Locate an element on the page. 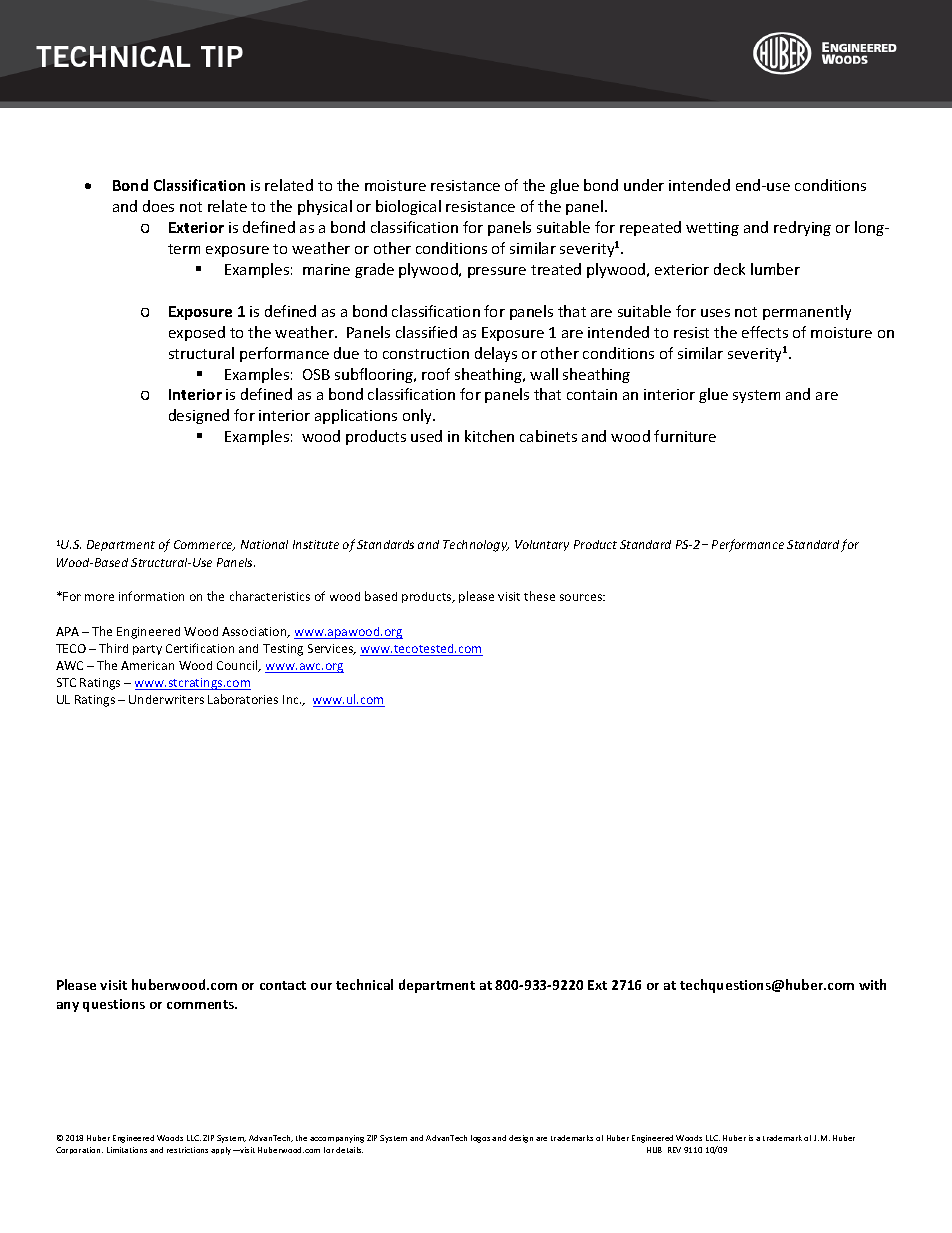  Laboratories is located at coordinates (243, 699).
